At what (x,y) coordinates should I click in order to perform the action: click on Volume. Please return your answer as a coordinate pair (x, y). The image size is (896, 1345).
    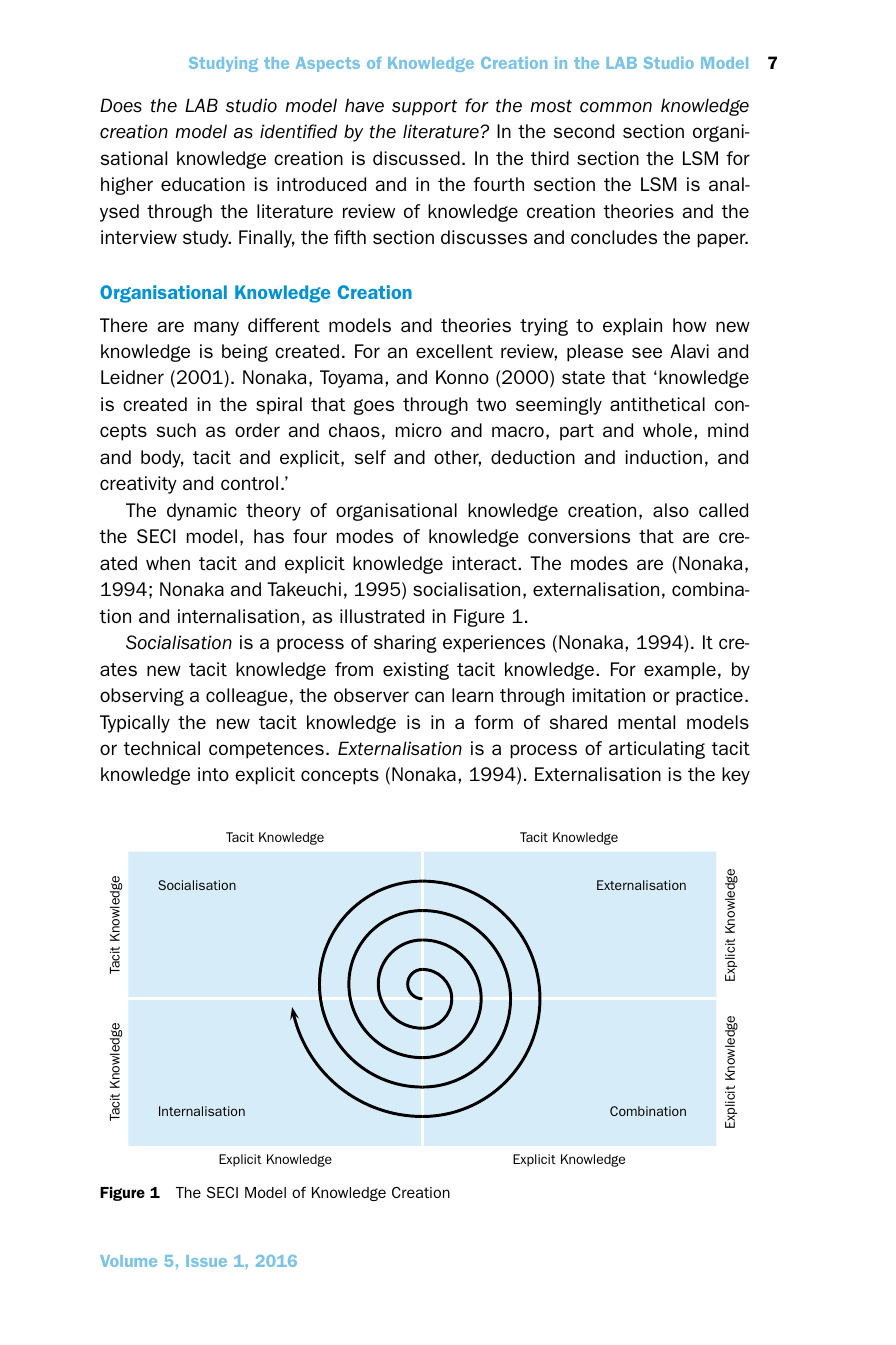
    Looking at the image, I should click on (128, 1261).
